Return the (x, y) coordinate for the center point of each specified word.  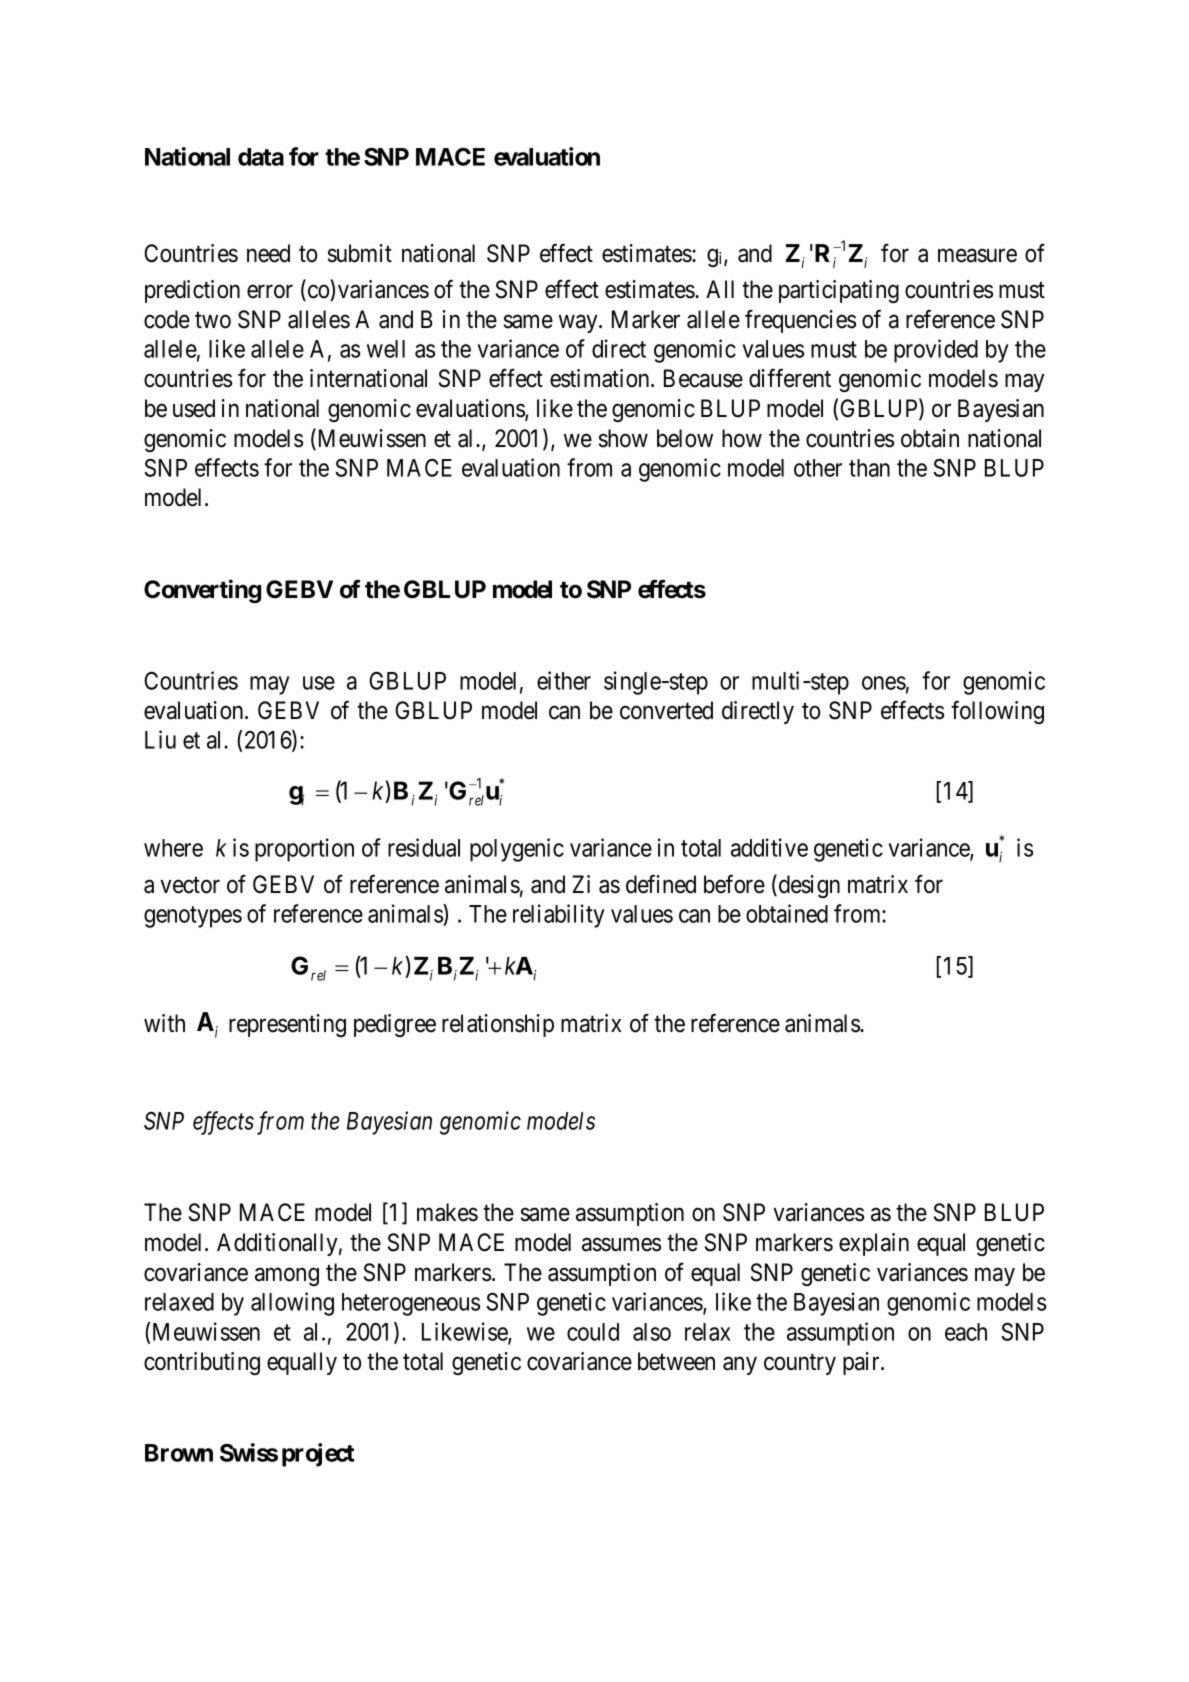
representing (287, 1025)
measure (977, 256)
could (593, 1332)
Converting (202, 591)
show (623, 438)
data (261, 157)
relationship (498, 1025)
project (318, 1455)
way (579, 324)
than (869, 468)
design (808, 886)
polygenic (517, 850)
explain (874, 1244)
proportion (304, 850)
